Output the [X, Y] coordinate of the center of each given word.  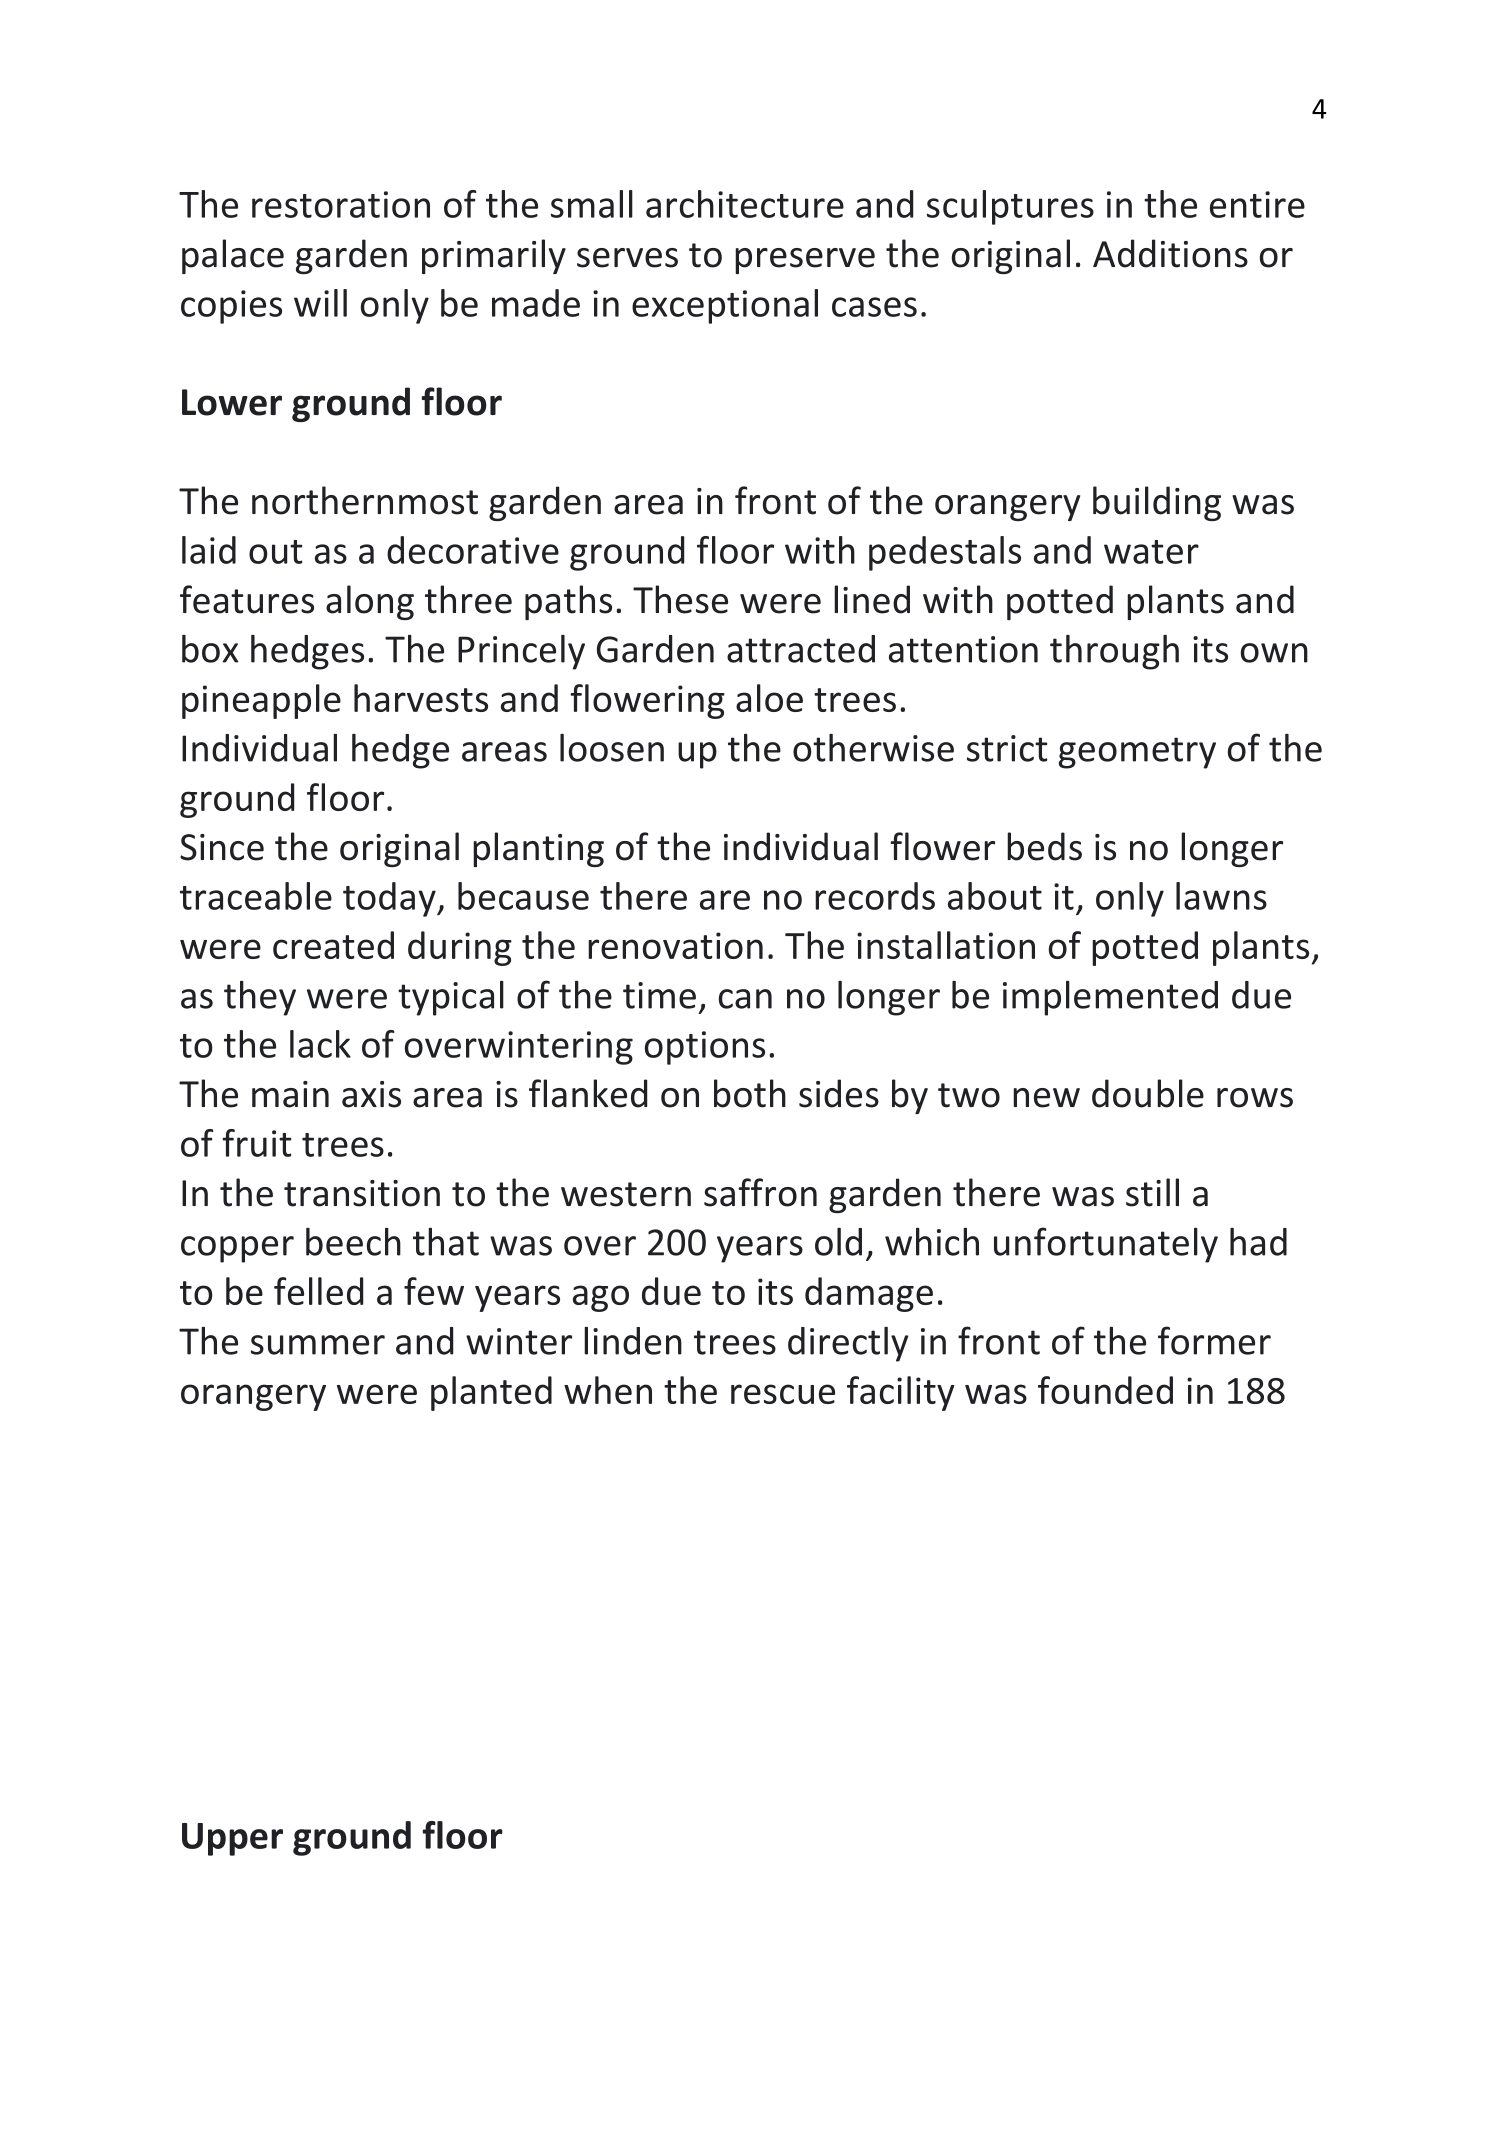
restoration [341, 204]
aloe [769, 698]
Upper [232, 1839]
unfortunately [1106, 1245]
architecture [745, 204]
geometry [1137, 753]
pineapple [261, 701]
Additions [1170, 253]
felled [319, 1291]
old [838, 1242]
